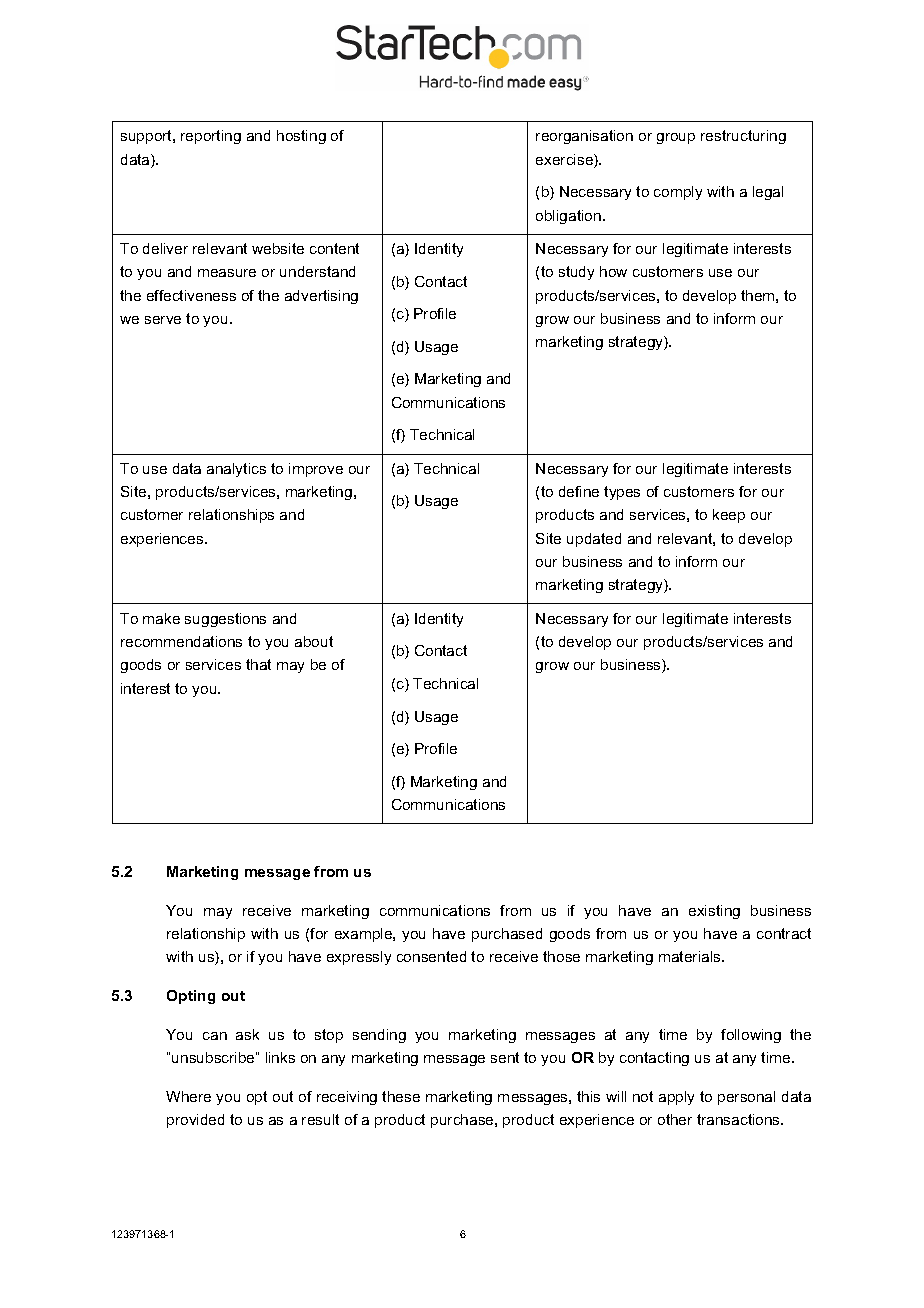 This document has width=924, height=1308. What do you see at coordinates (714, 912) in the document?
I see `existing` at bounding box center [714, 912].
